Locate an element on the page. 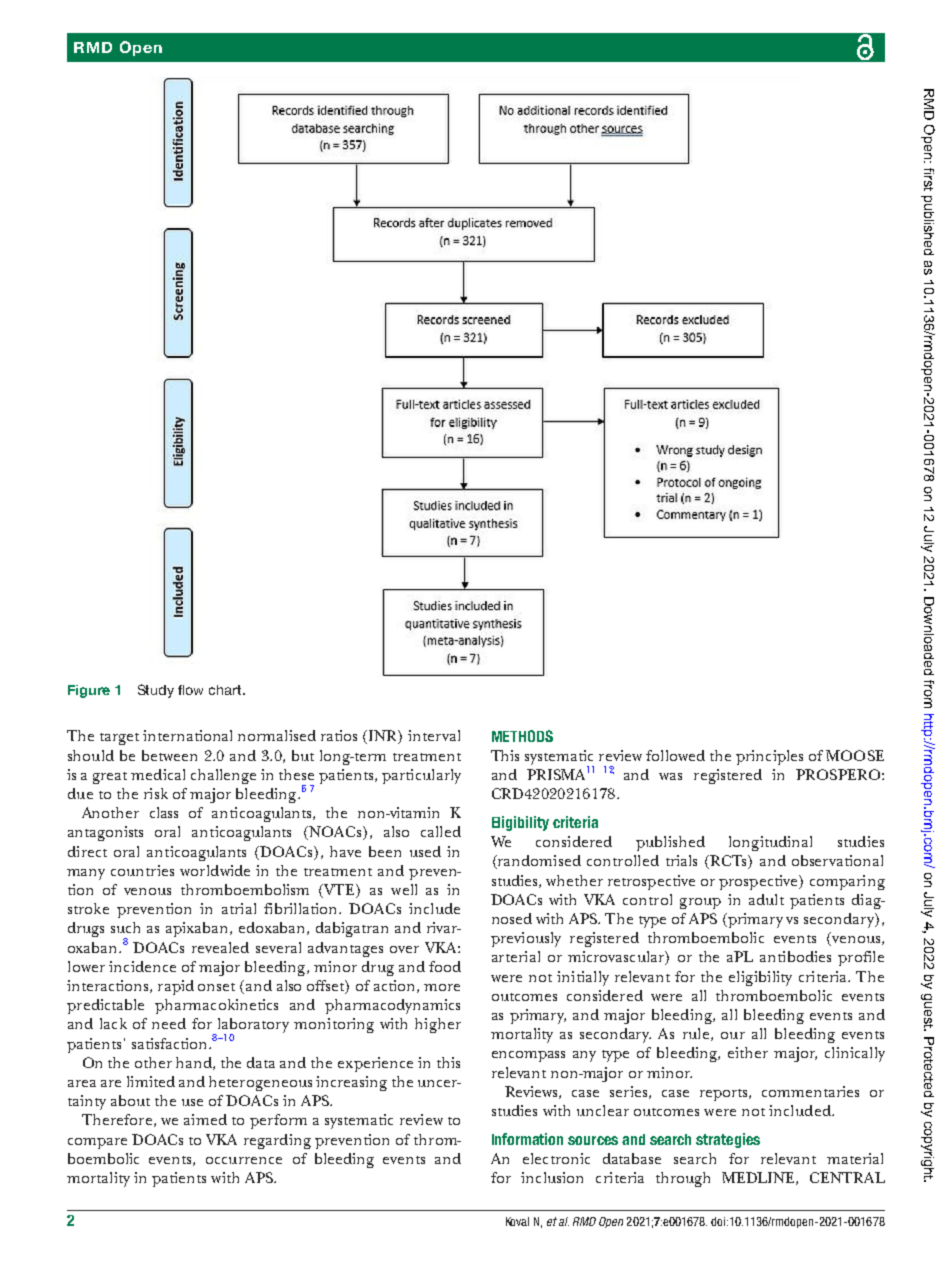 The image size is (952, 1270). either is located at coordinates (748, 1052).
